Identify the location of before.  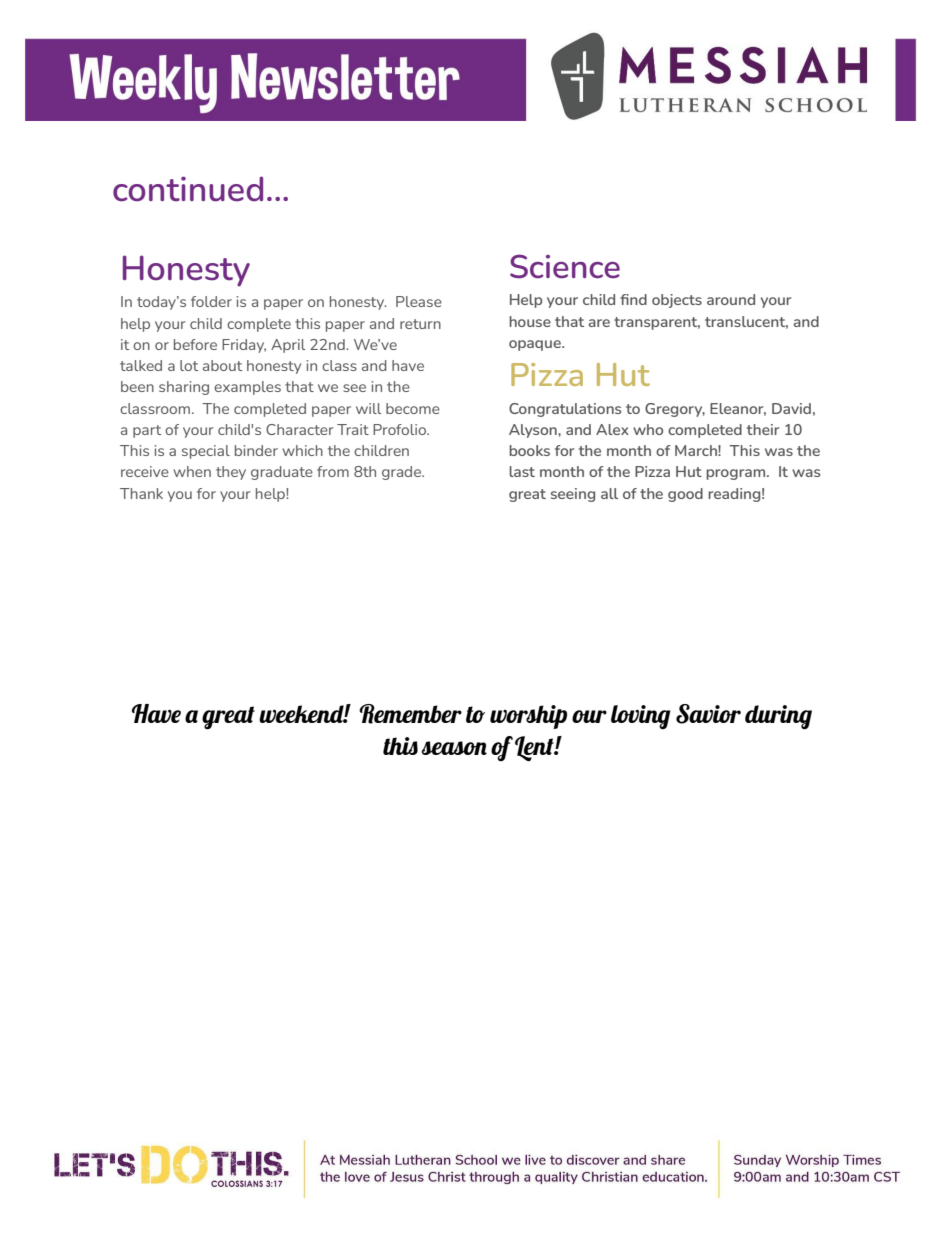
(195, 344).
